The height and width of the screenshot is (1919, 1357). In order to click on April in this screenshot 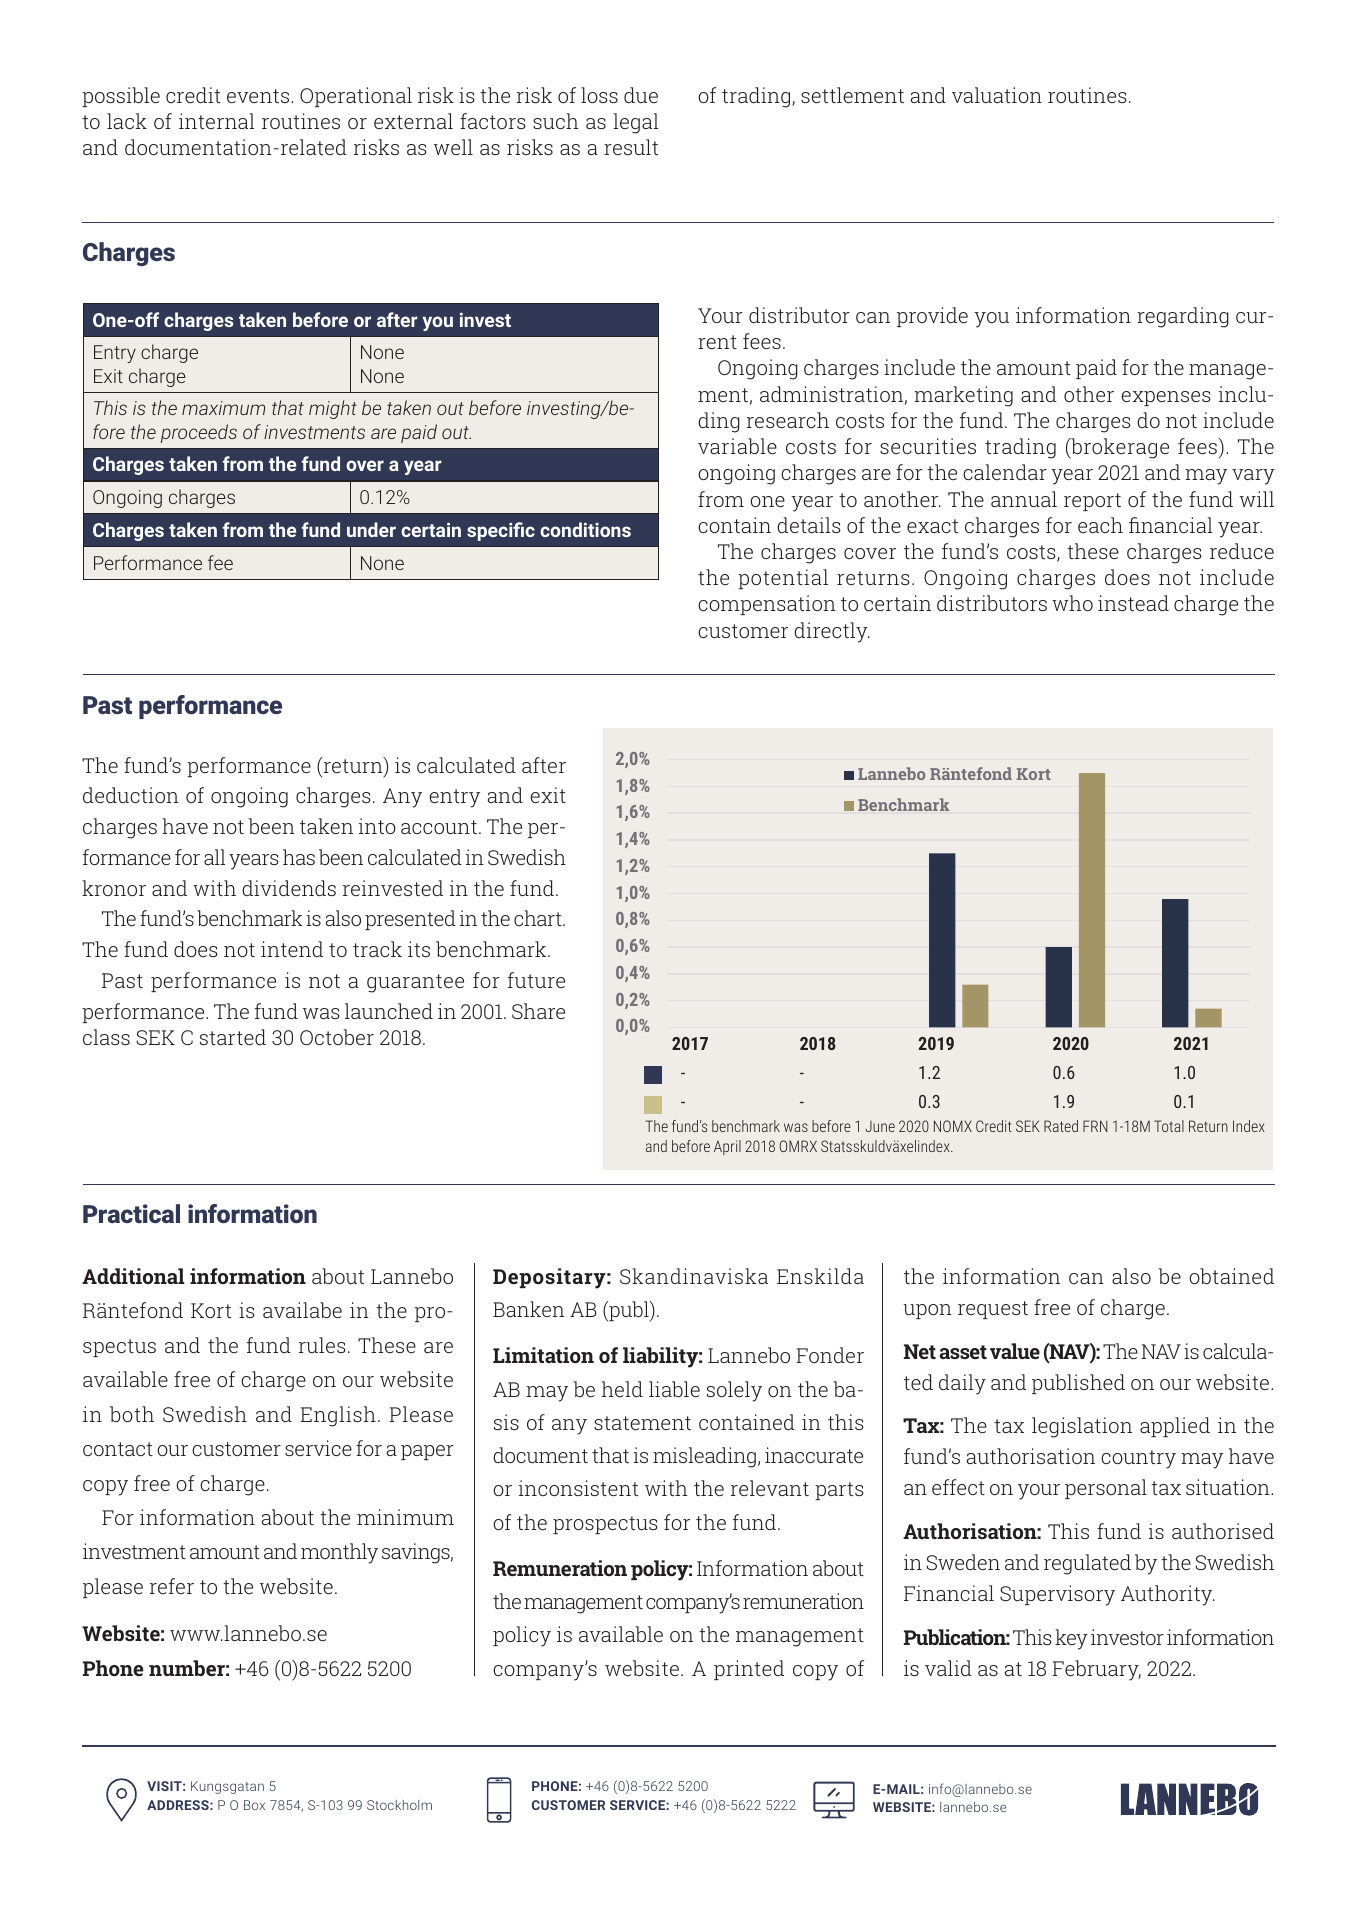, I will do `click(727, 1147)`.
